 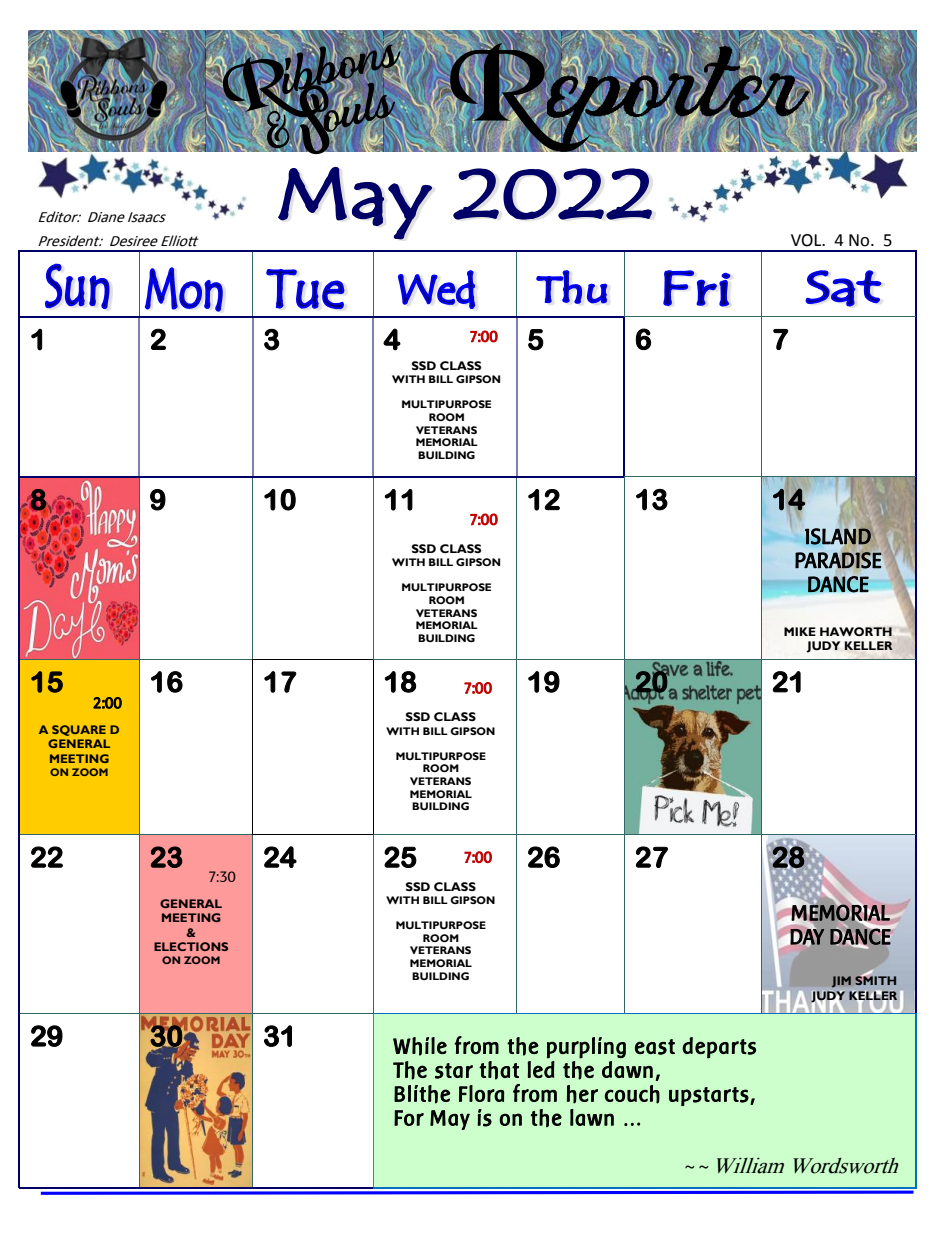 I want to click on east, so click(x=655, y=1047).
